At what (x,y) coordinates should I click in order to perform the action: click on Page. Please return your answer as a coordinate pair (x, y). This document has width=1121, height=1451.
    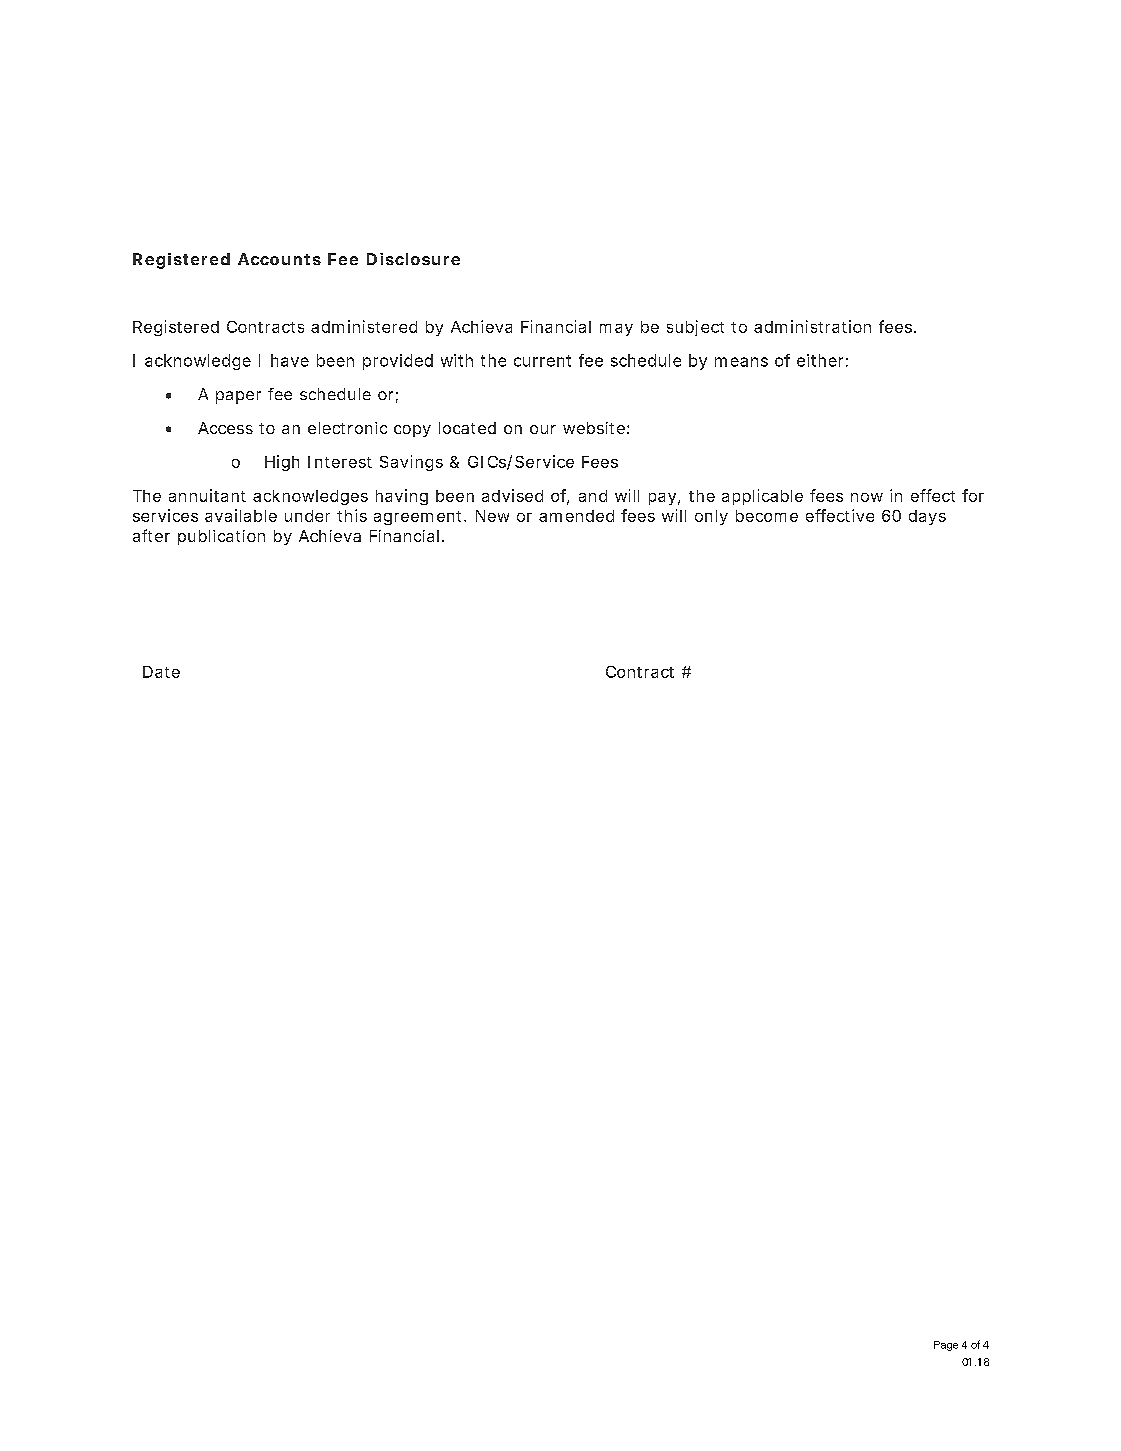
    Looking at the image, I should click on (946, 1346).
